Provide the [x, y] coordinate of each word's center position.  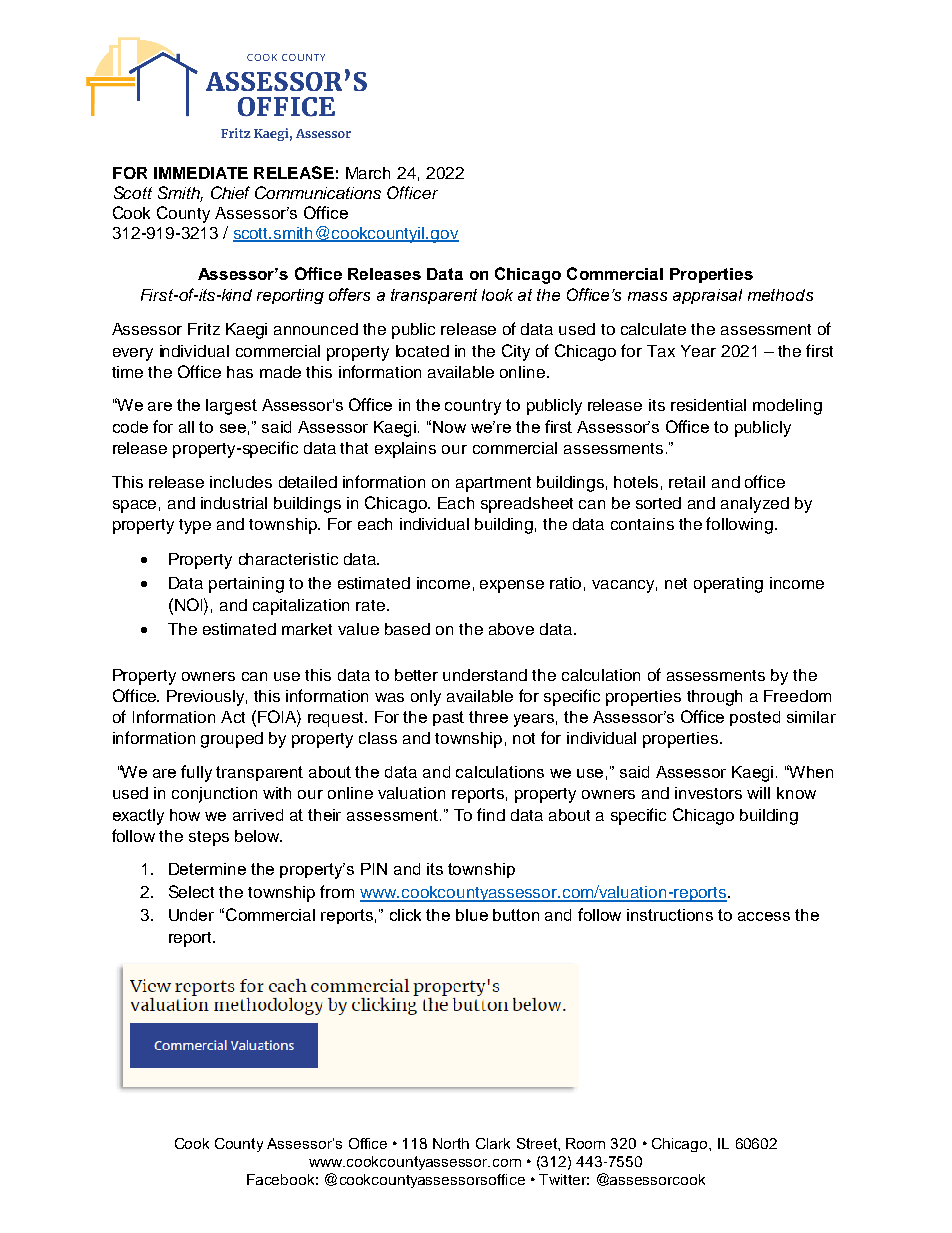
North [451, 1143]
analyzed [755, 505]
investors [708, 793]
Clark [493, 1143]
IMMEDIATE [201, 173]
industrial [234, 503]
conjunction [214, 795]
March [368, 173]
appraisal [707, 296]
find [491, 814]
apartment [493, 484]
